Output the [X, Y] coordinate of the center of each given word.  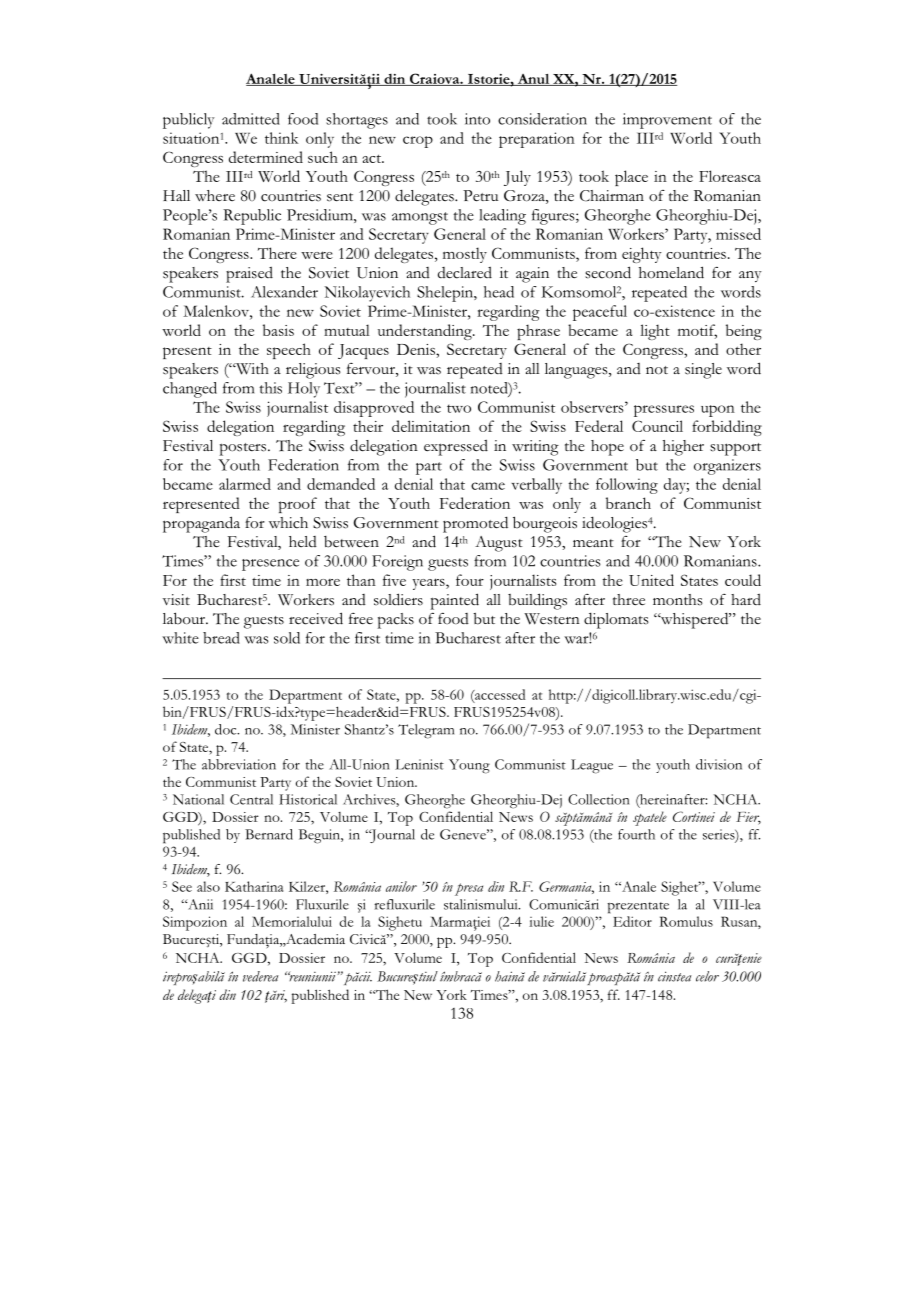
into [477, 119]
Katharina [254, 886]
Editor [632, 921]
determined [266, 157]
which [288, 523]
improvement [667, 121]
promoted [475, 524]
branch [628, 503]
